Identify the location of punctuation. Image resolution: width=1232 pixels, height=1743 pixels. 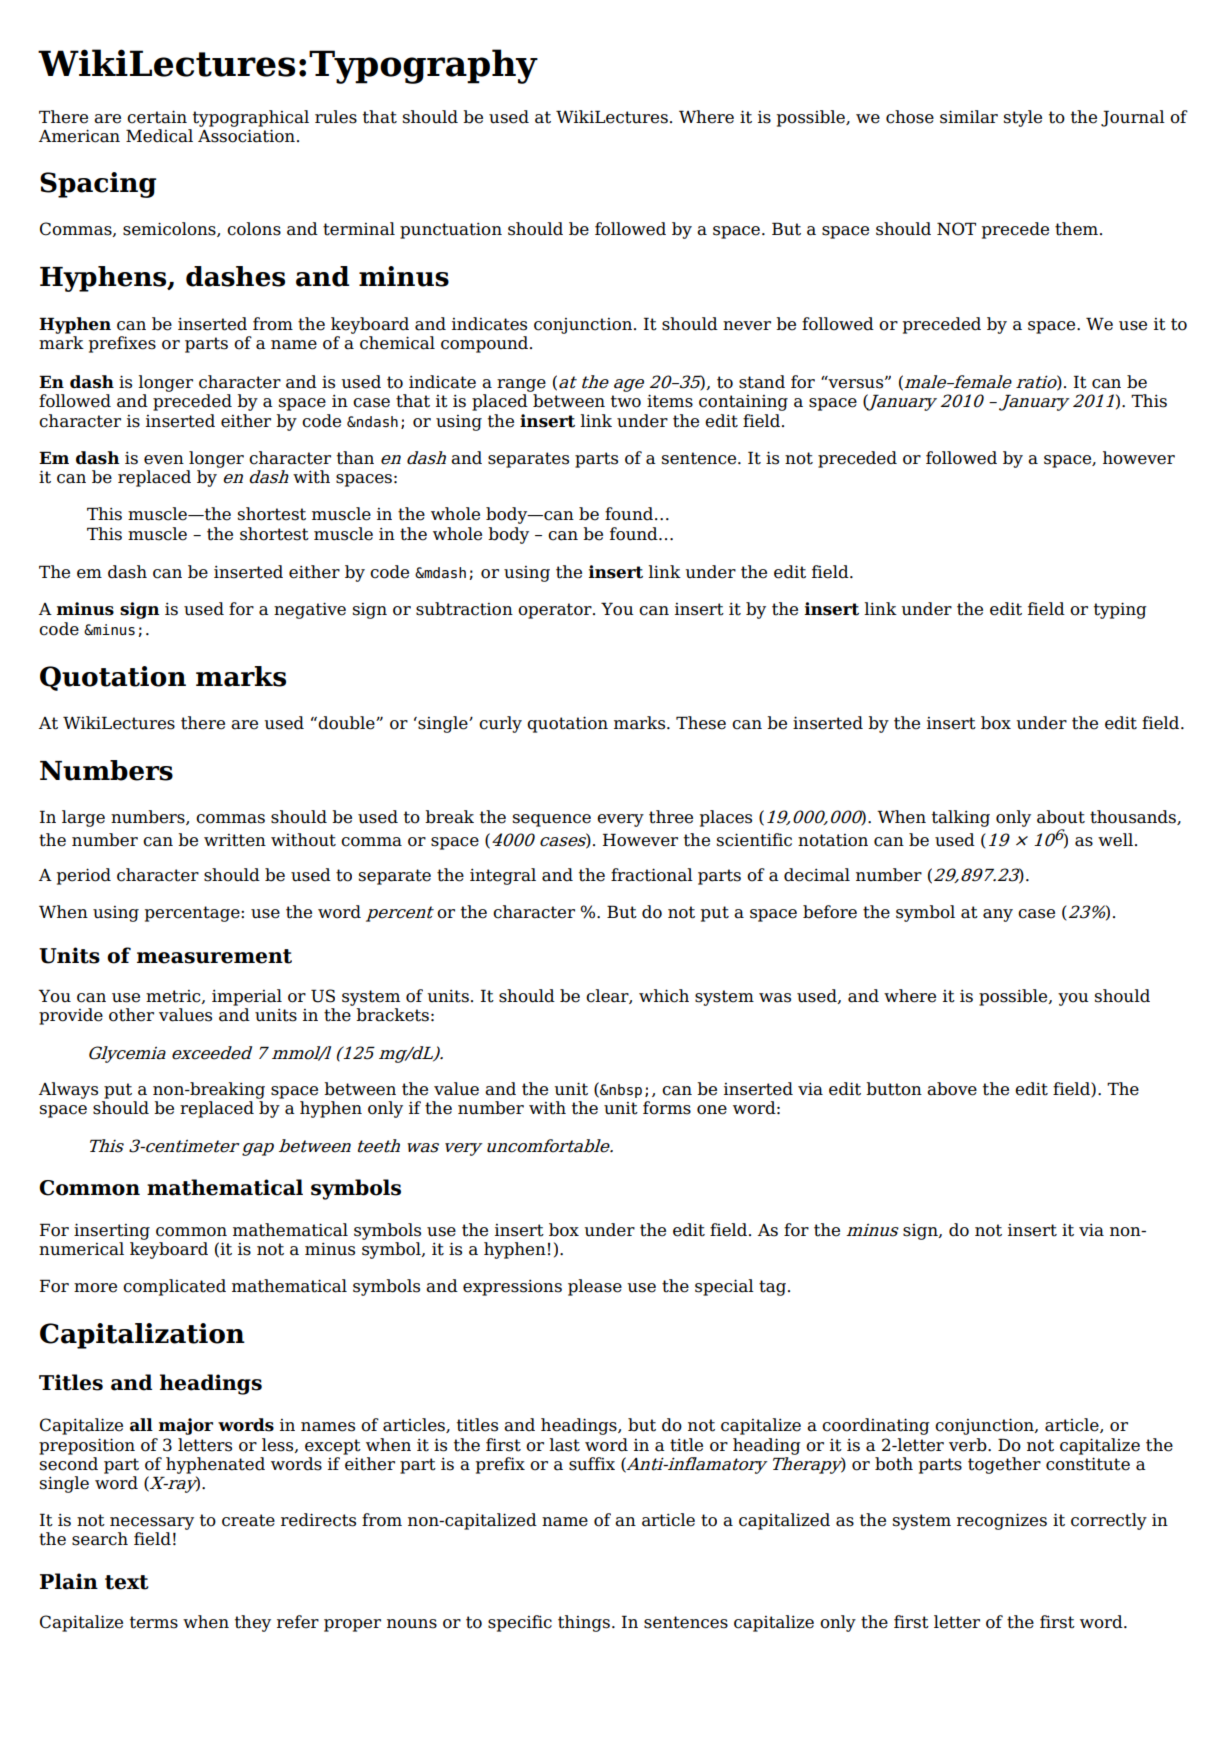
(451, 230).
